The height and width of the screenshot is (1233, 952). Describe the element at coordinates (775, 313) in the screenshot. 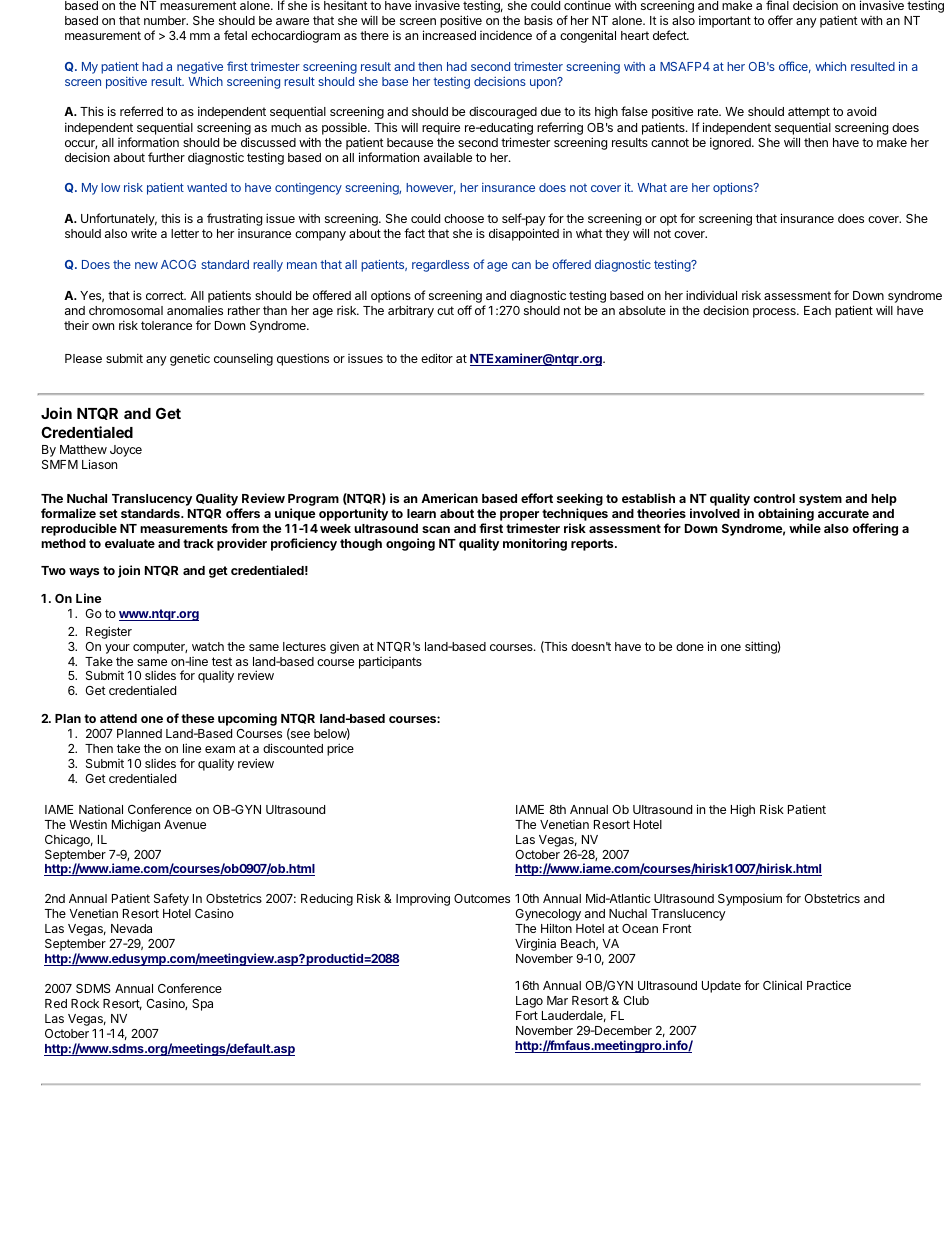

I see `process` at that location.
